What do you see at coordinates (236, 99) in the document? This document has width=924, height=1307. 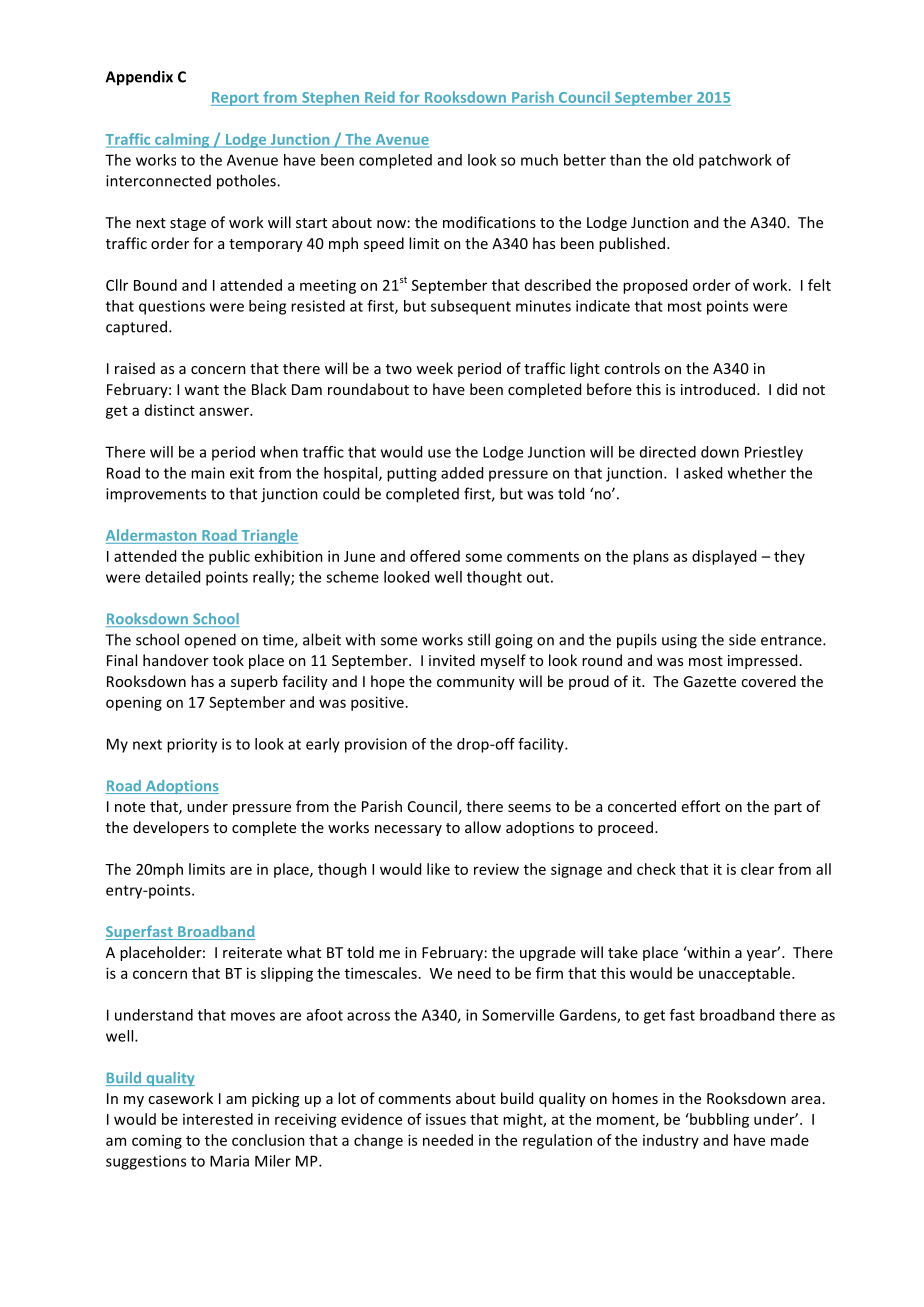 I see `Report` at bounding box center [236, 99].
